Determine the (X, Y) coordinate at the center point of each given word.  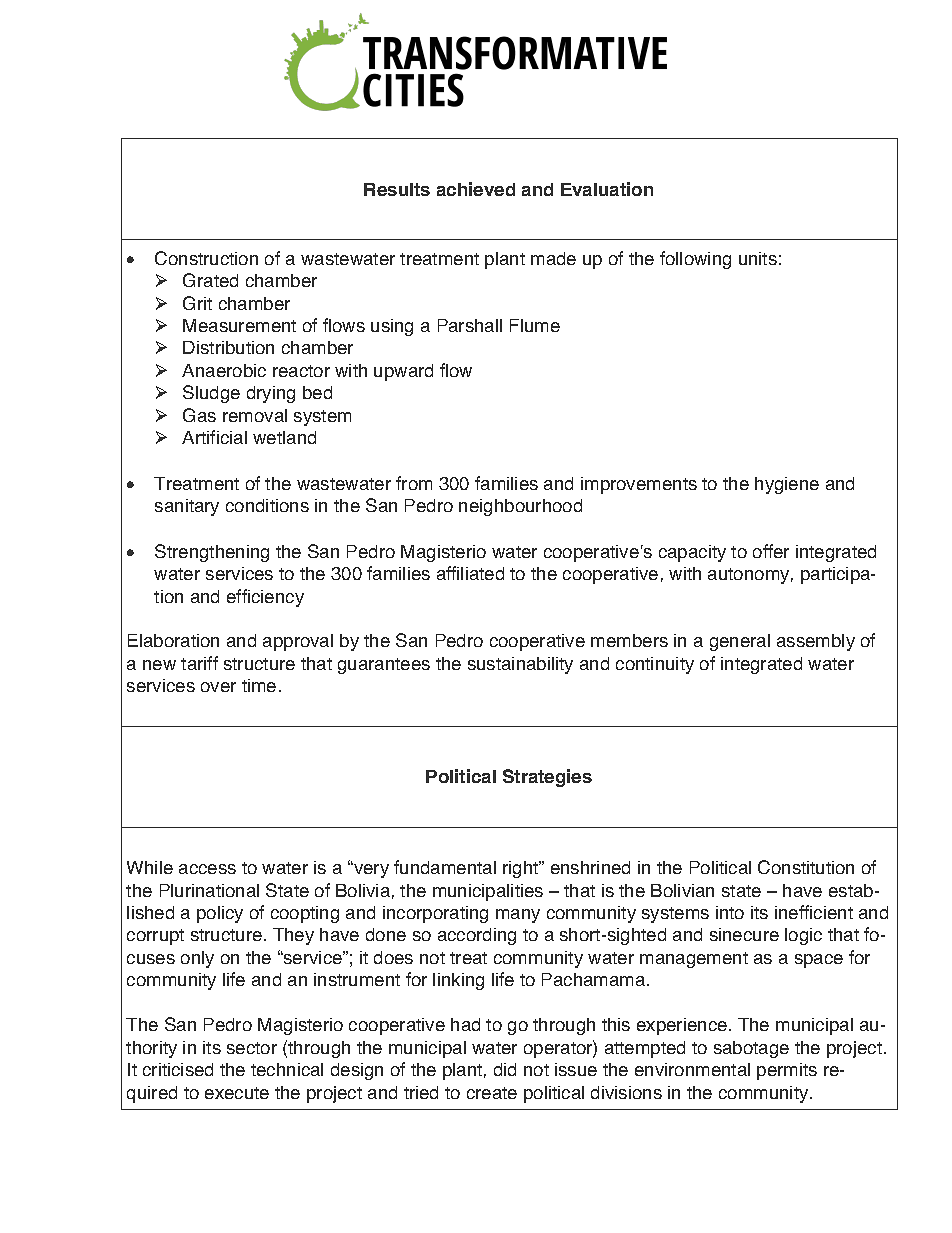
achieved (476, 189)
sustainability (520, 665)
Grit (197, 303)
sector (252, 1048)
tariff (199, 663)
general (740, 642)
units (758, 258)
